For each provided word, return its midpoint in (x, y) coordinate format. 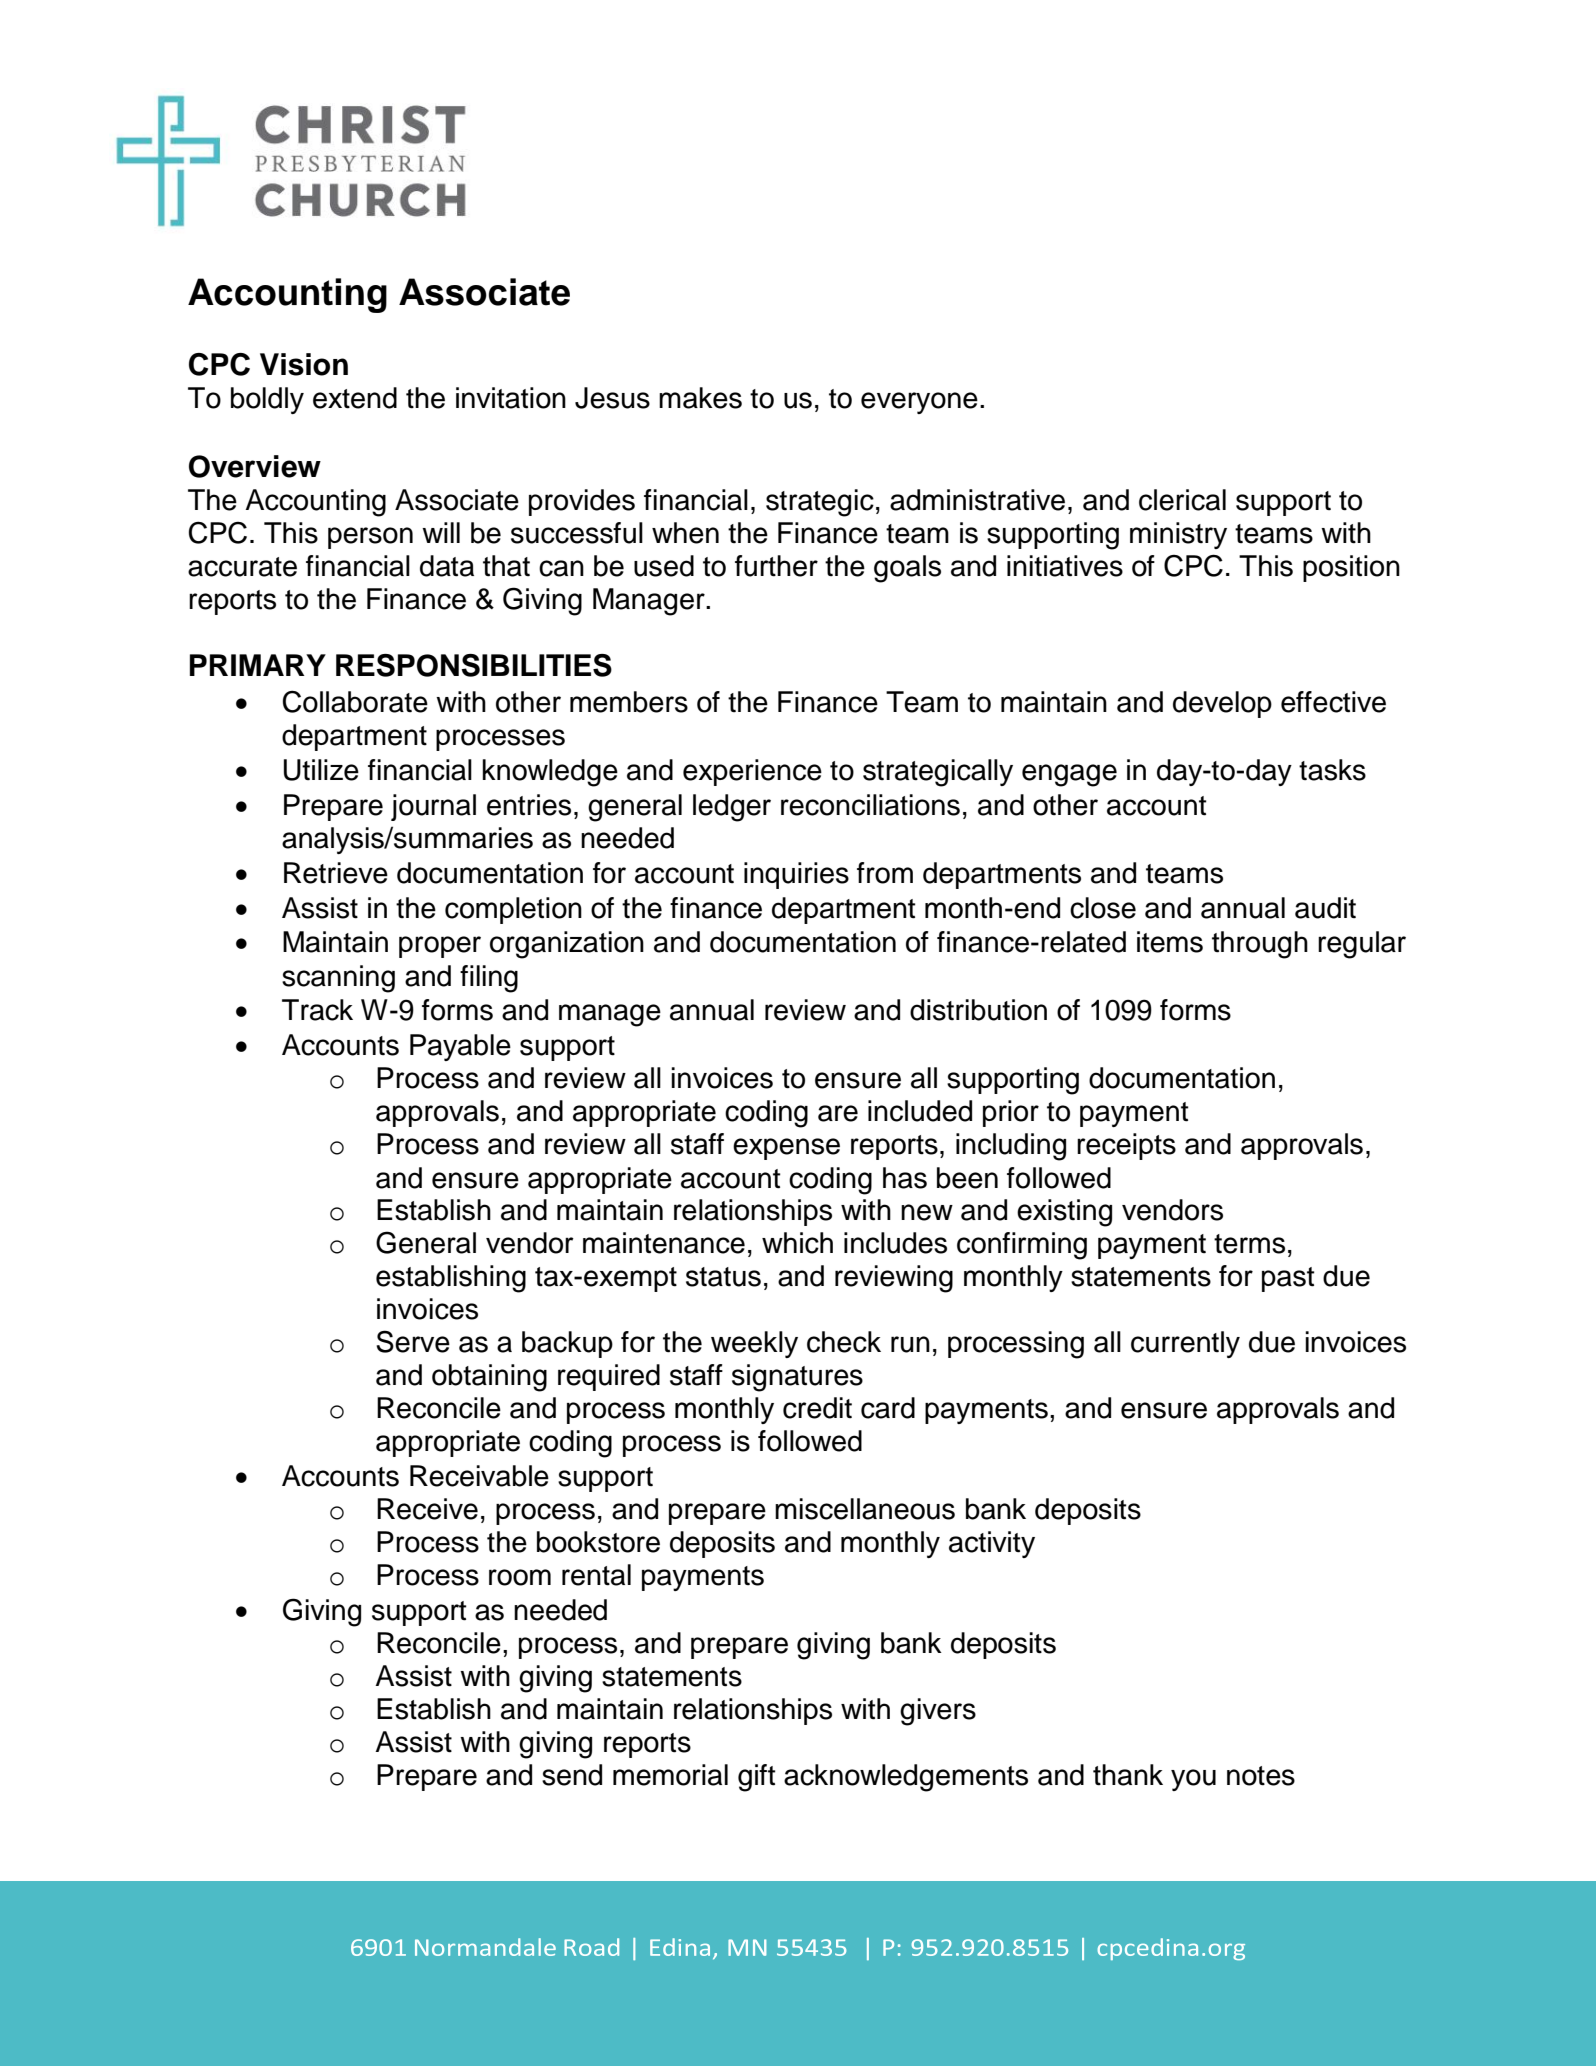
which (797, 1243)
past (1288, 1279)
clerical (1182, 500)
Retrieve (336, 873)
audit (1325, 908)
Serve (413, 1341)
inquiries (796, 875)
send (572, 1775)
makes (700, 398)
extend (355, 398)
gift (757, 1778)
